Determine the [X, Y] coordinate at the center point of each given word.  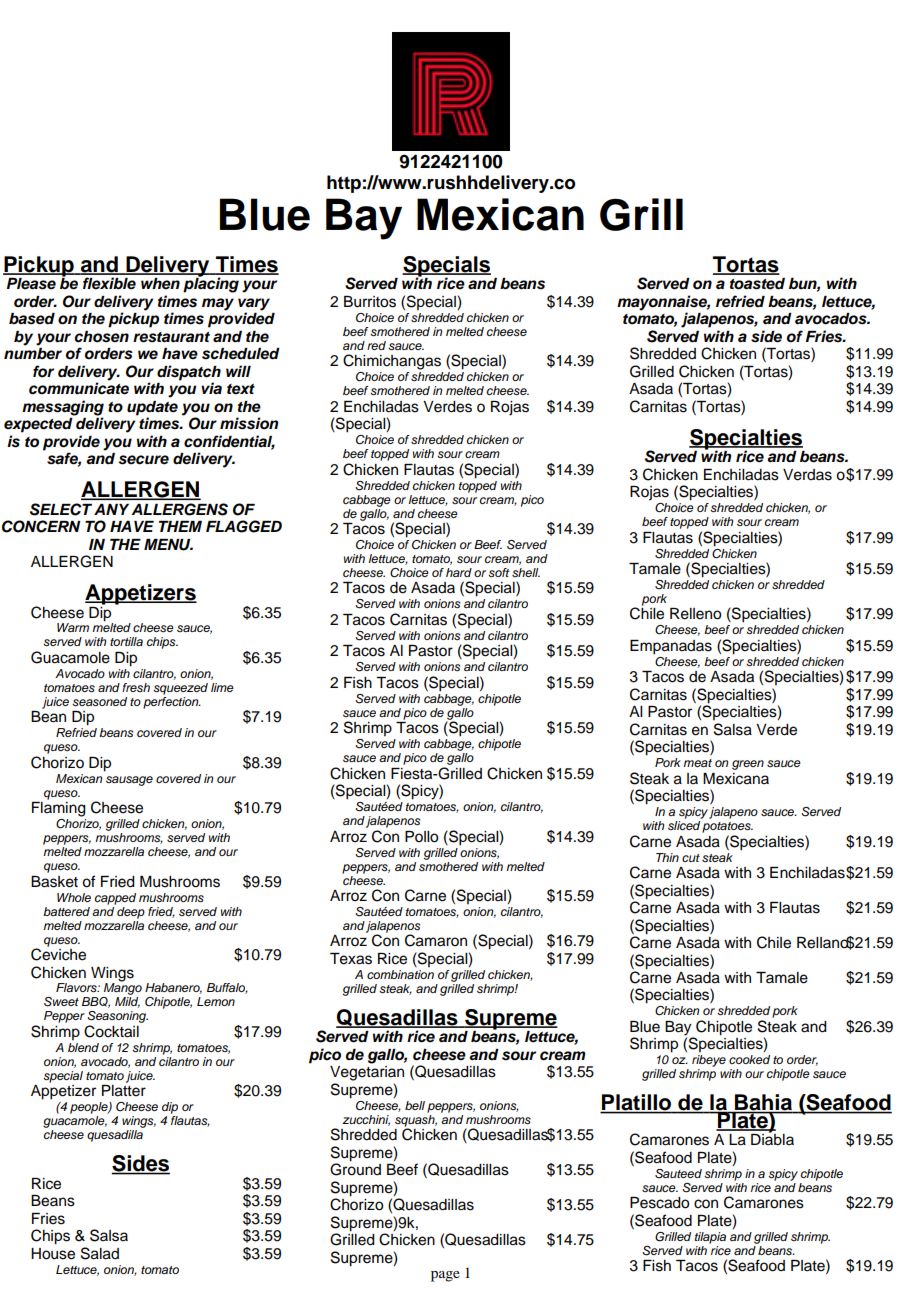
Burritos [370, 302]
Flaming [59, 809]
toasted [757, 284]
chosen [102, 337]
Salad [100, 1253]
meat [697, 763]
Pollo [421, 837]
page [445, 1276]
